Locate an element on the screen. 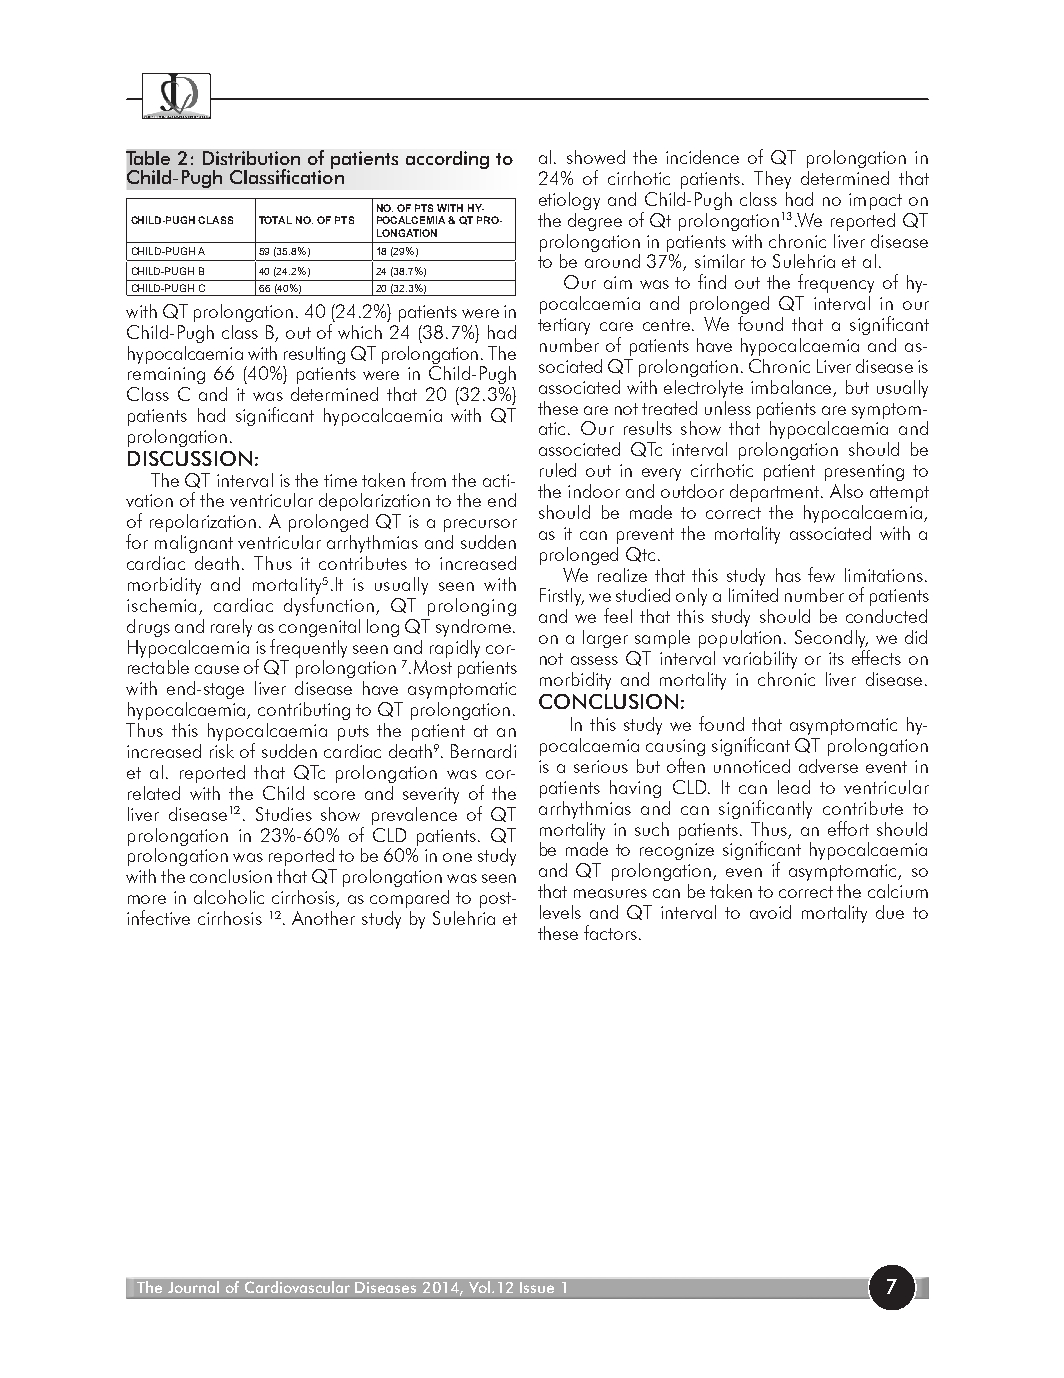 The width and height of the screenshot is (1064, 1378). its is located at coordinates (836, 658).
